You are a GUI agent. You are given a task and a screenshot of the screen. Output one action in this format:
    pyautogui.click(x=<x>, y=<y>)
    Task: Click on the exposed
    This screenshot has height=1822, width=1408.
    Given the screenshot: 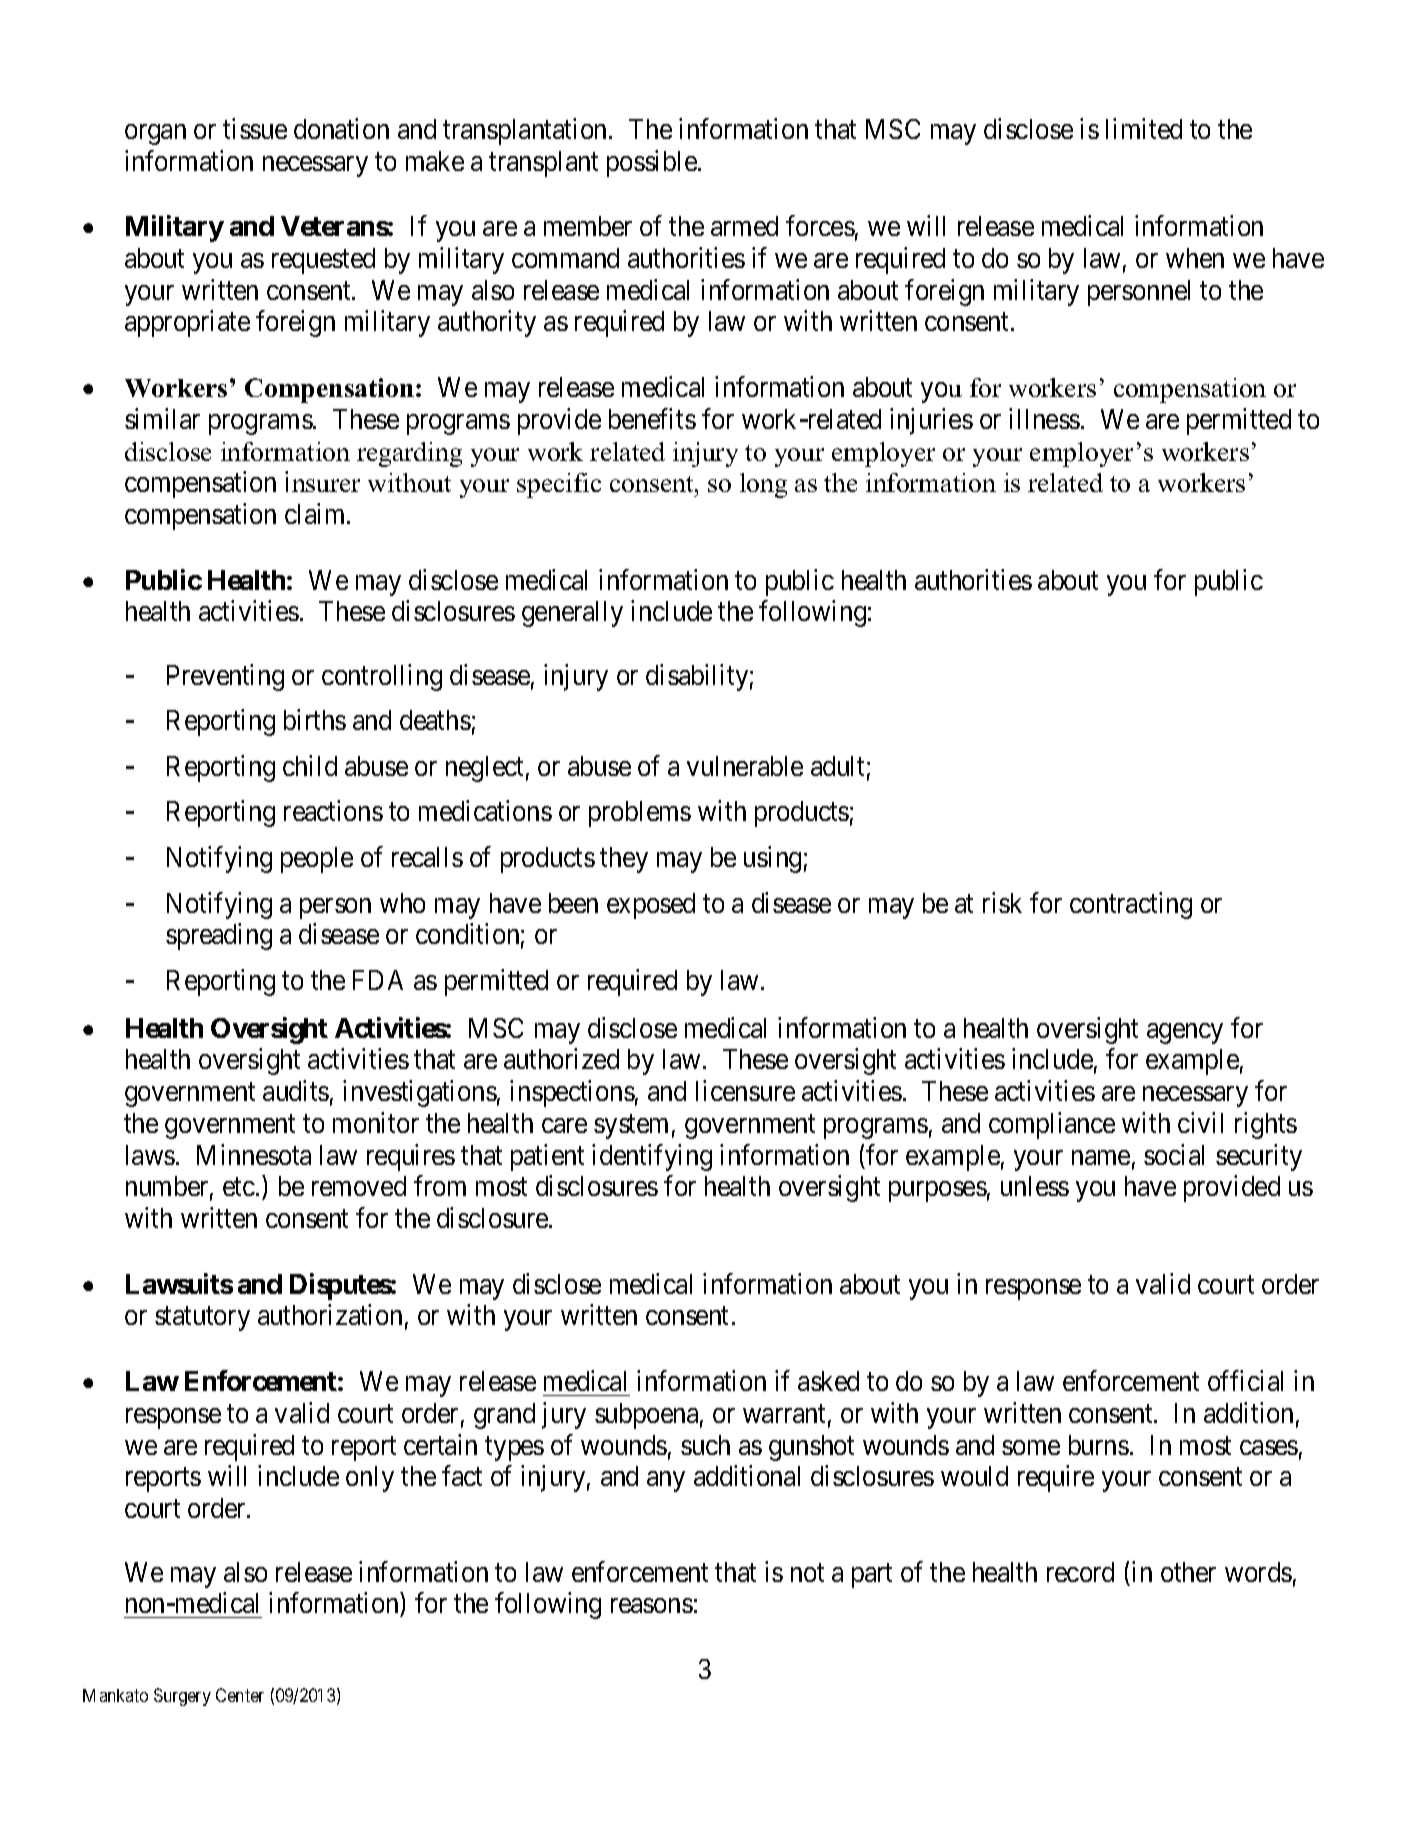 What is the action you would take?
    pyautogui.click(x=651, y=906)
